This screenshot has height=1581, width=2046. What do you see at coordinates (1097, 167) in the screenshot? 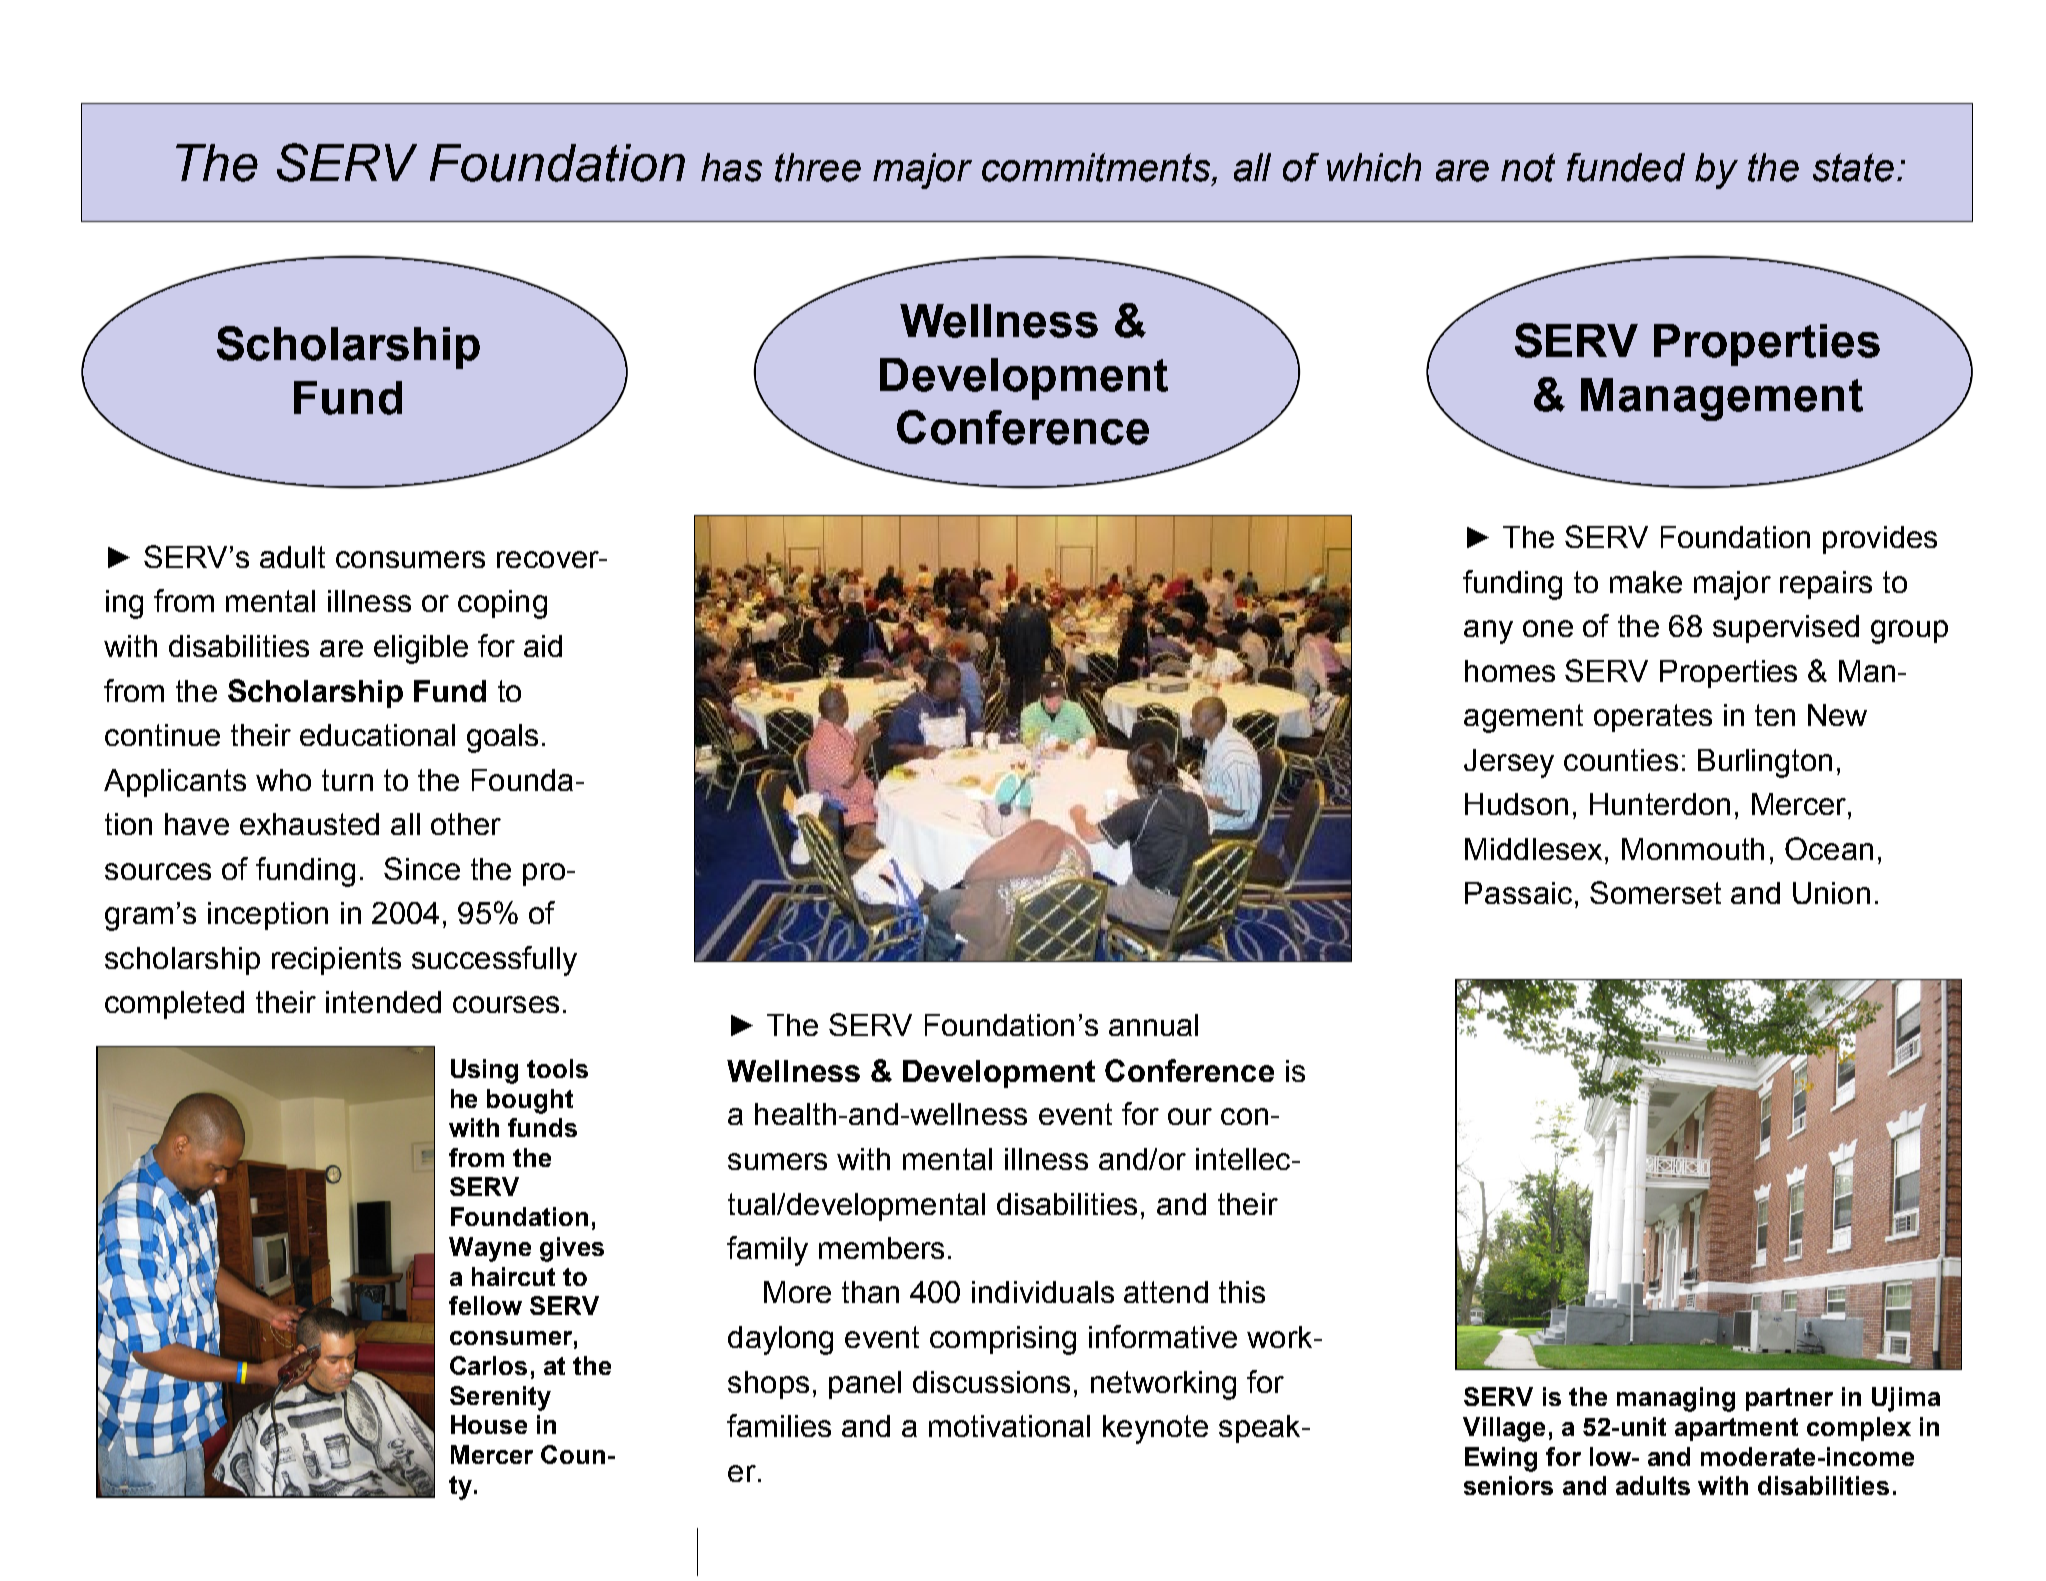
I see `commitments` at bounding box center [1097, 167].
